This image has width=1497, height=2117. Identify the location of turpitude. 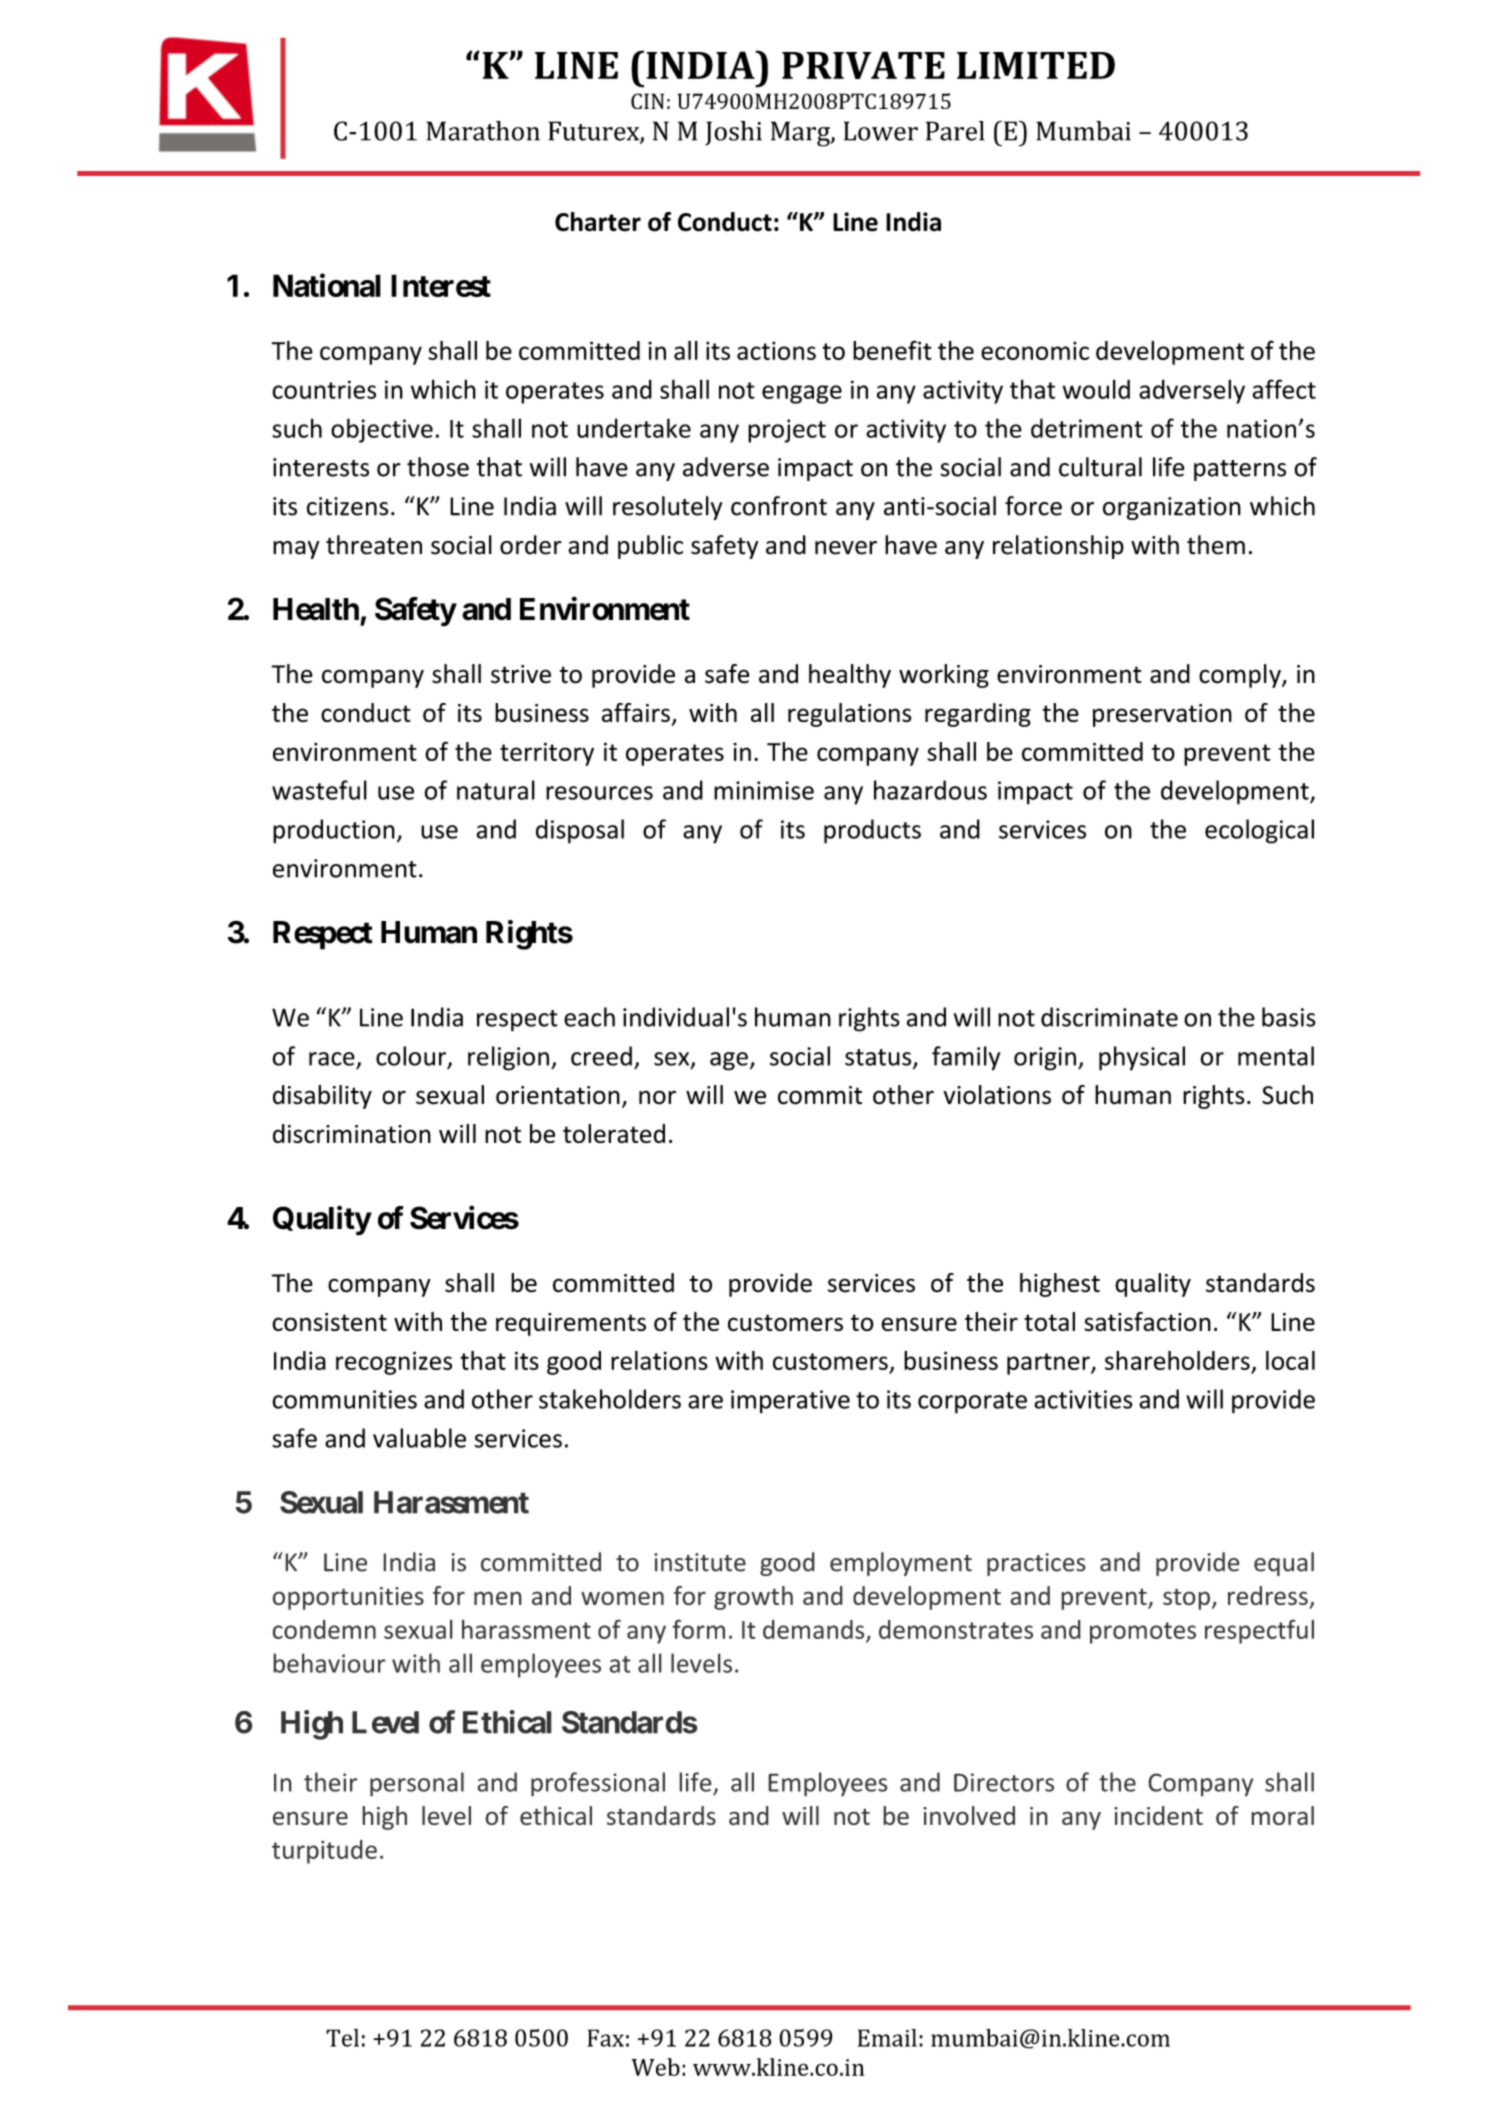
(324, 1852).
